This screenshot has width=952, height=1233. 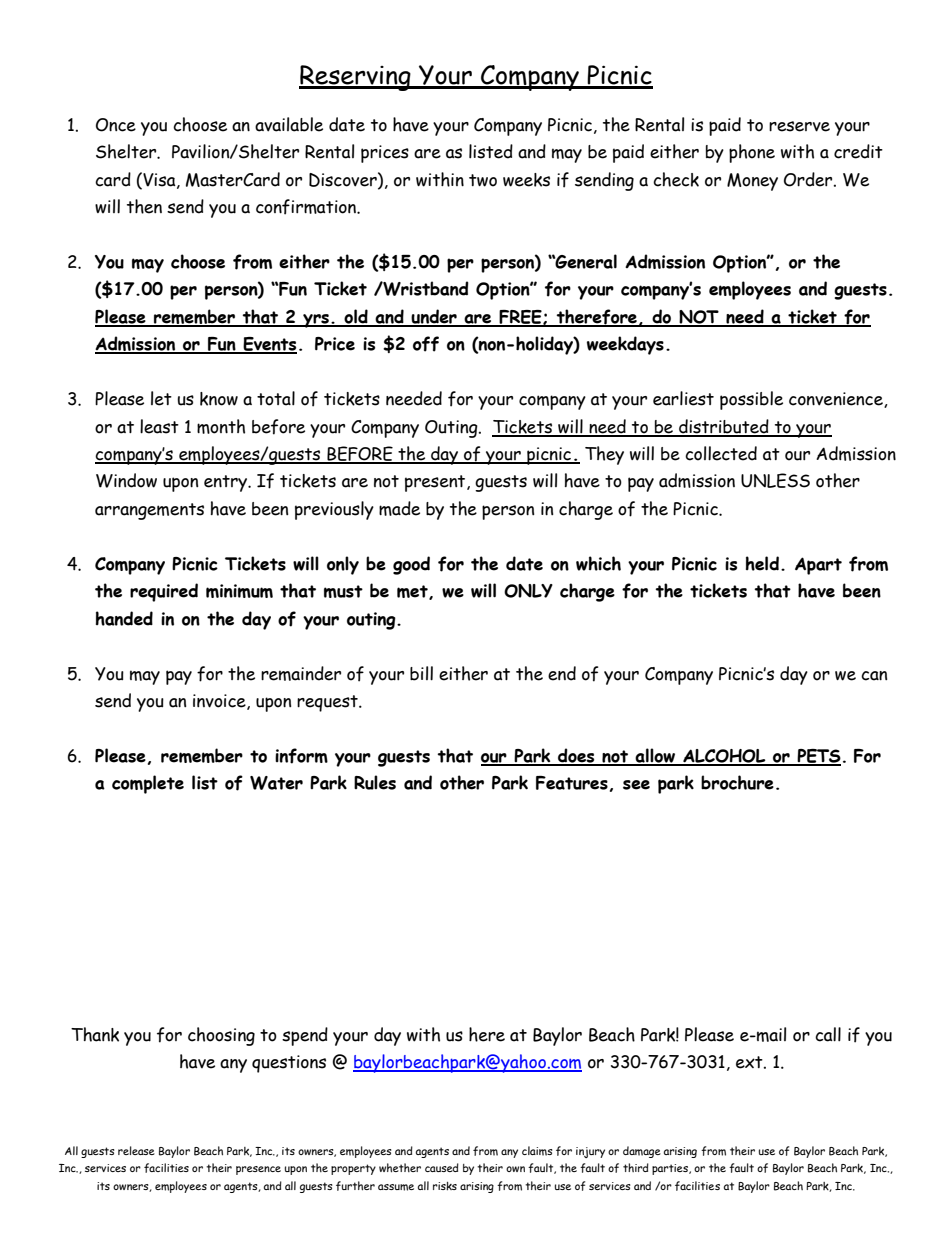 I want to click on parties, so click(x=671, y=1169).
